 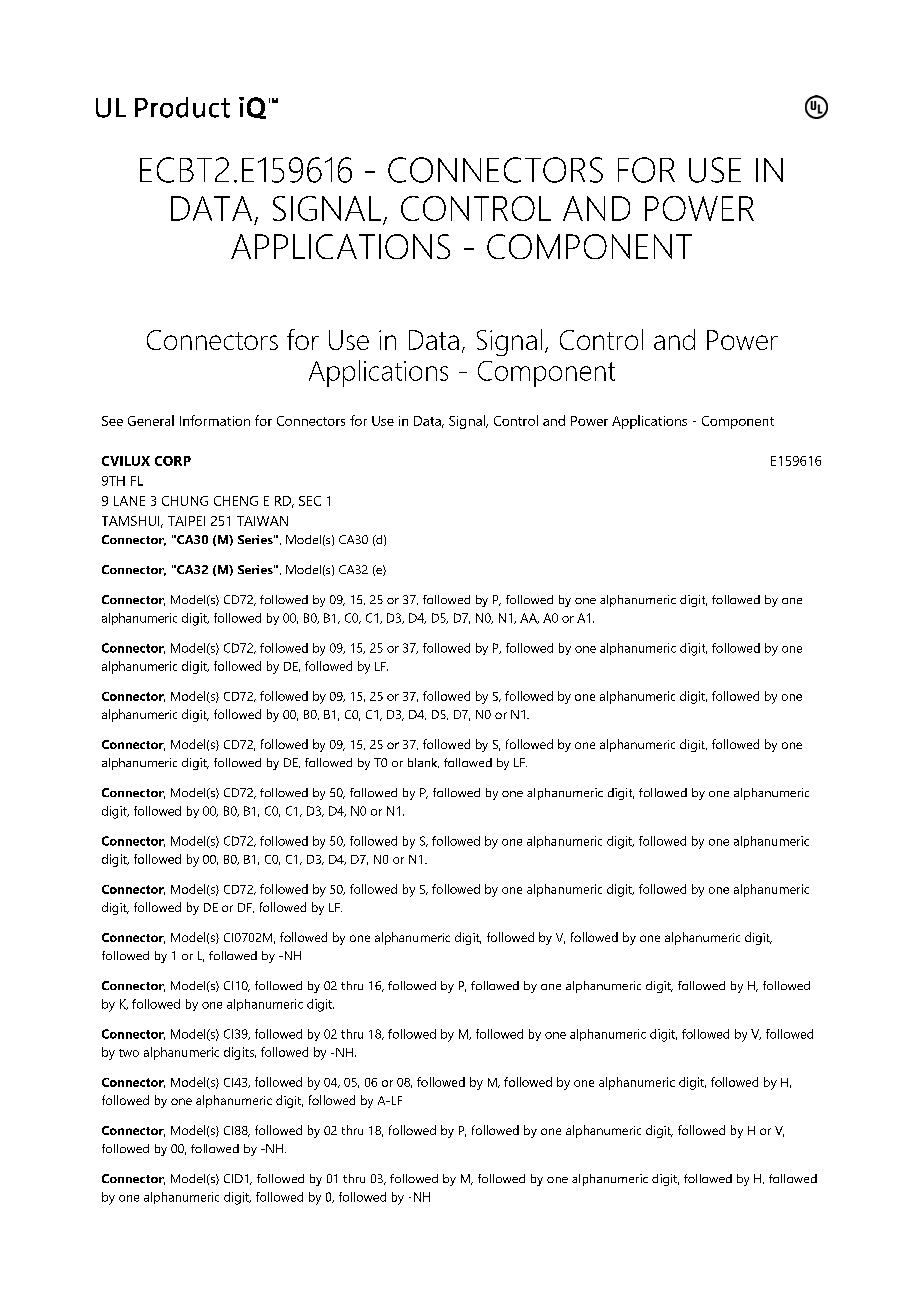 I want to click on SEC, so click(x=310, y=501).
